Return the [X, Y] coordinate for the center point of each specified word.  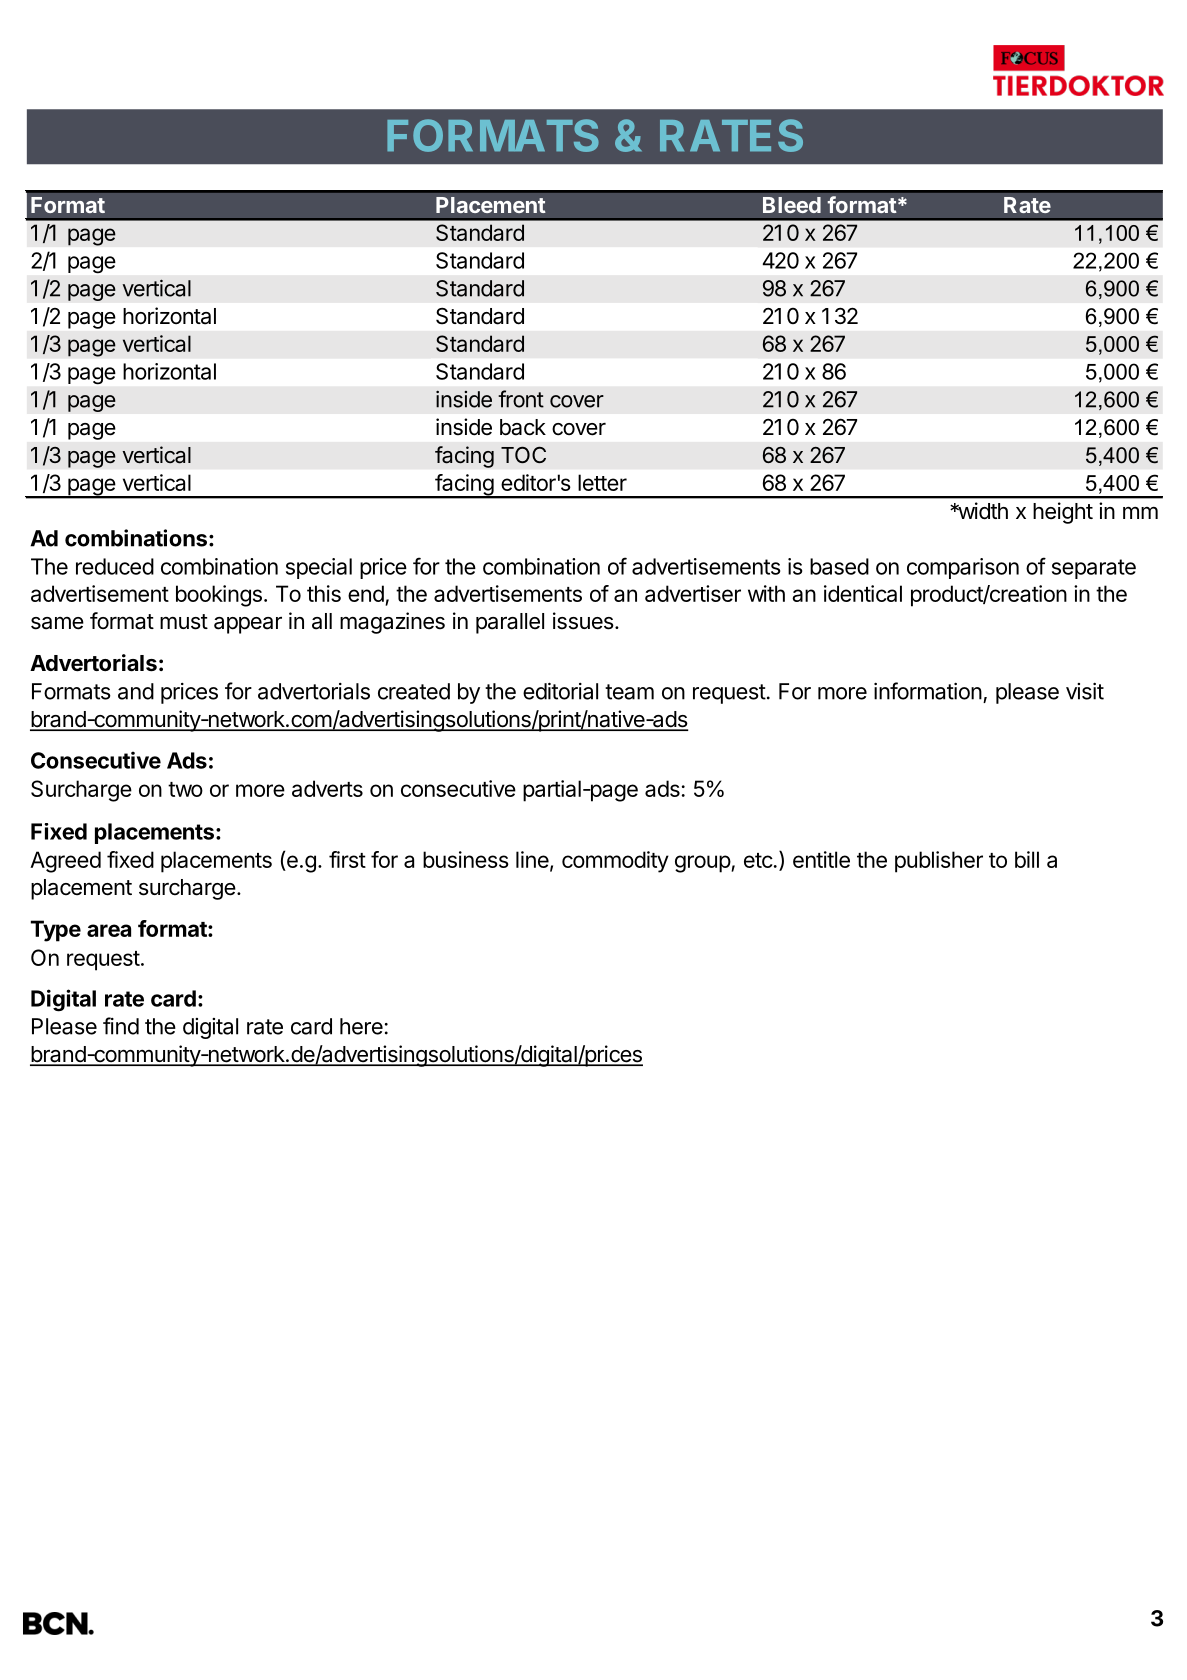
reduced [115, 566]
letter [602, 482]
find [121, 1026]
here [361, 1026]
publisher [939, 862]
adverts [327, 788]
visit [1085, 691]
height [1063, 513]
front [521, 399]
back [523, 427]
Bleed [792, 205]
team [629, 692]
